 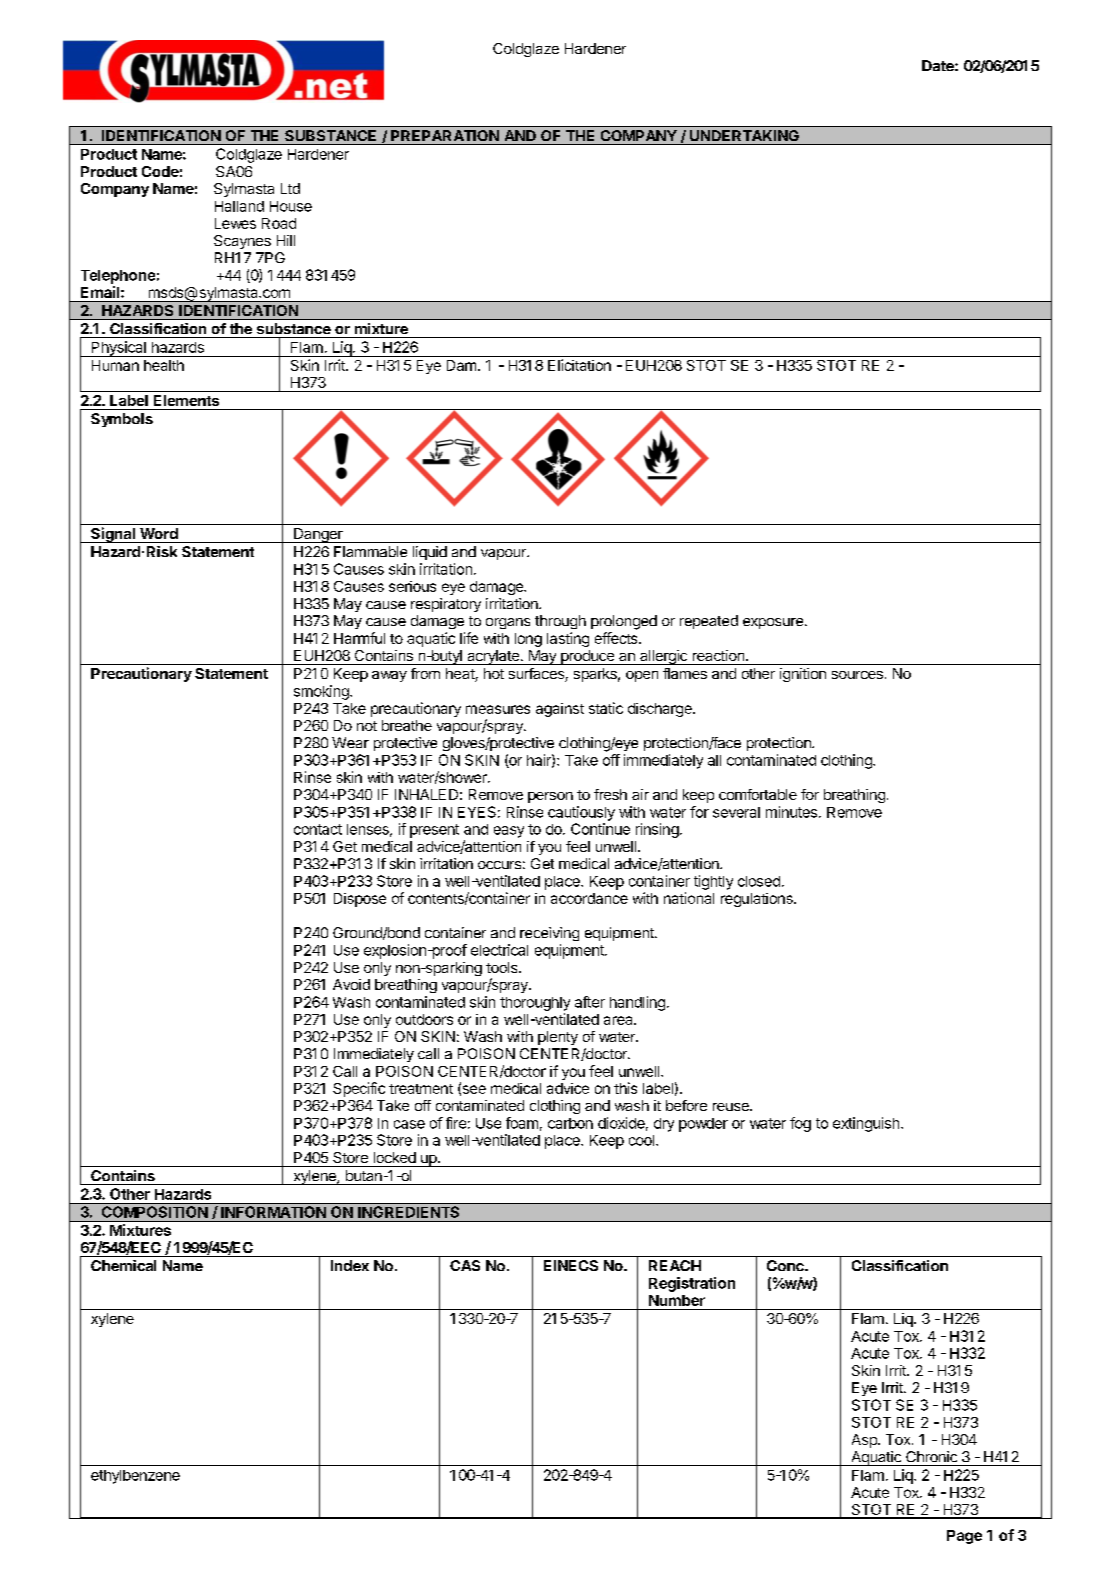 What do you see at coordinates (709, 622) in the screenshot?
I see `repeated` at bounding box center [709, 622].
